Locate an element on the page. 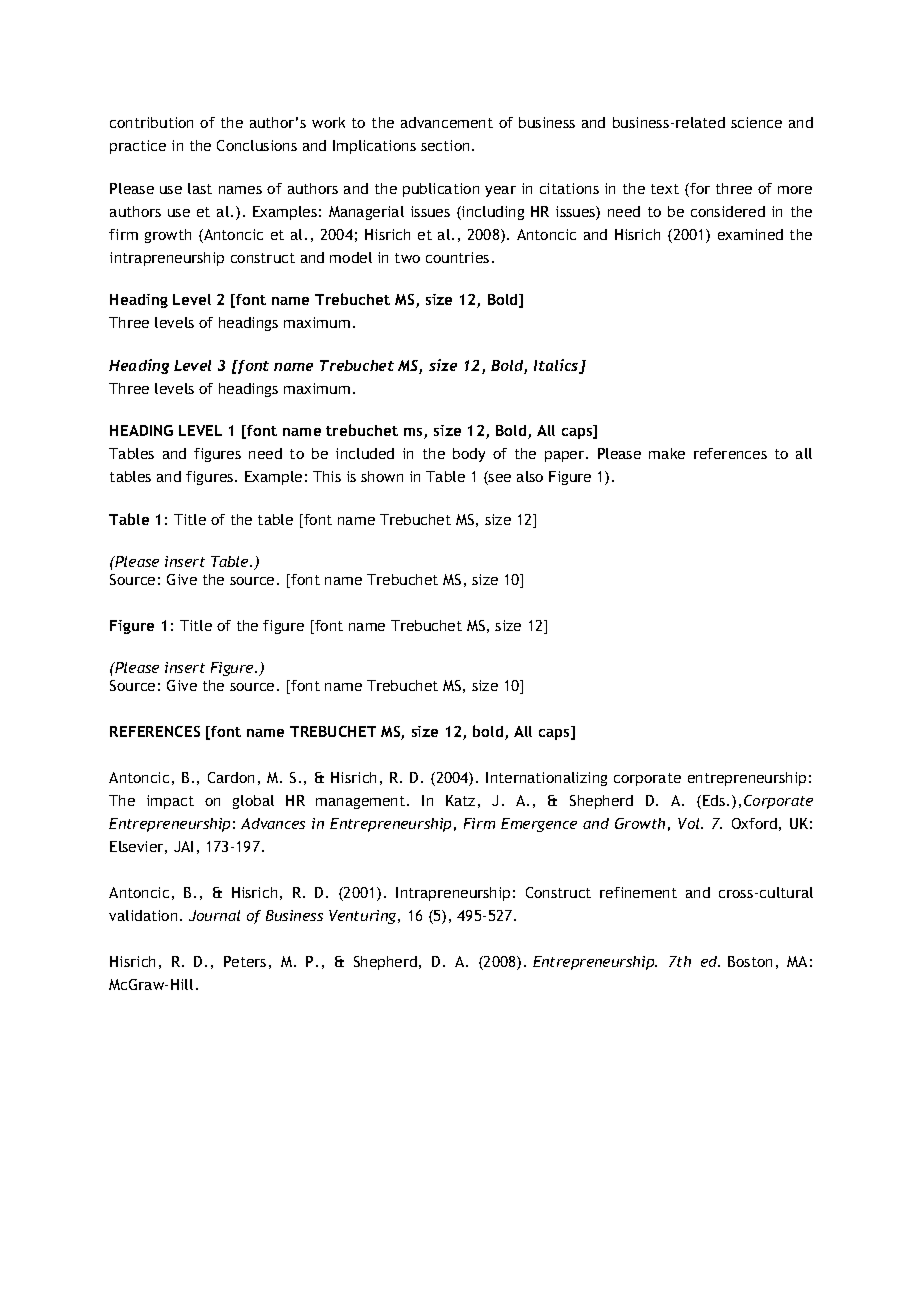 This image has height=1308, width=924. Vol is located at coordinates (690, 823).
